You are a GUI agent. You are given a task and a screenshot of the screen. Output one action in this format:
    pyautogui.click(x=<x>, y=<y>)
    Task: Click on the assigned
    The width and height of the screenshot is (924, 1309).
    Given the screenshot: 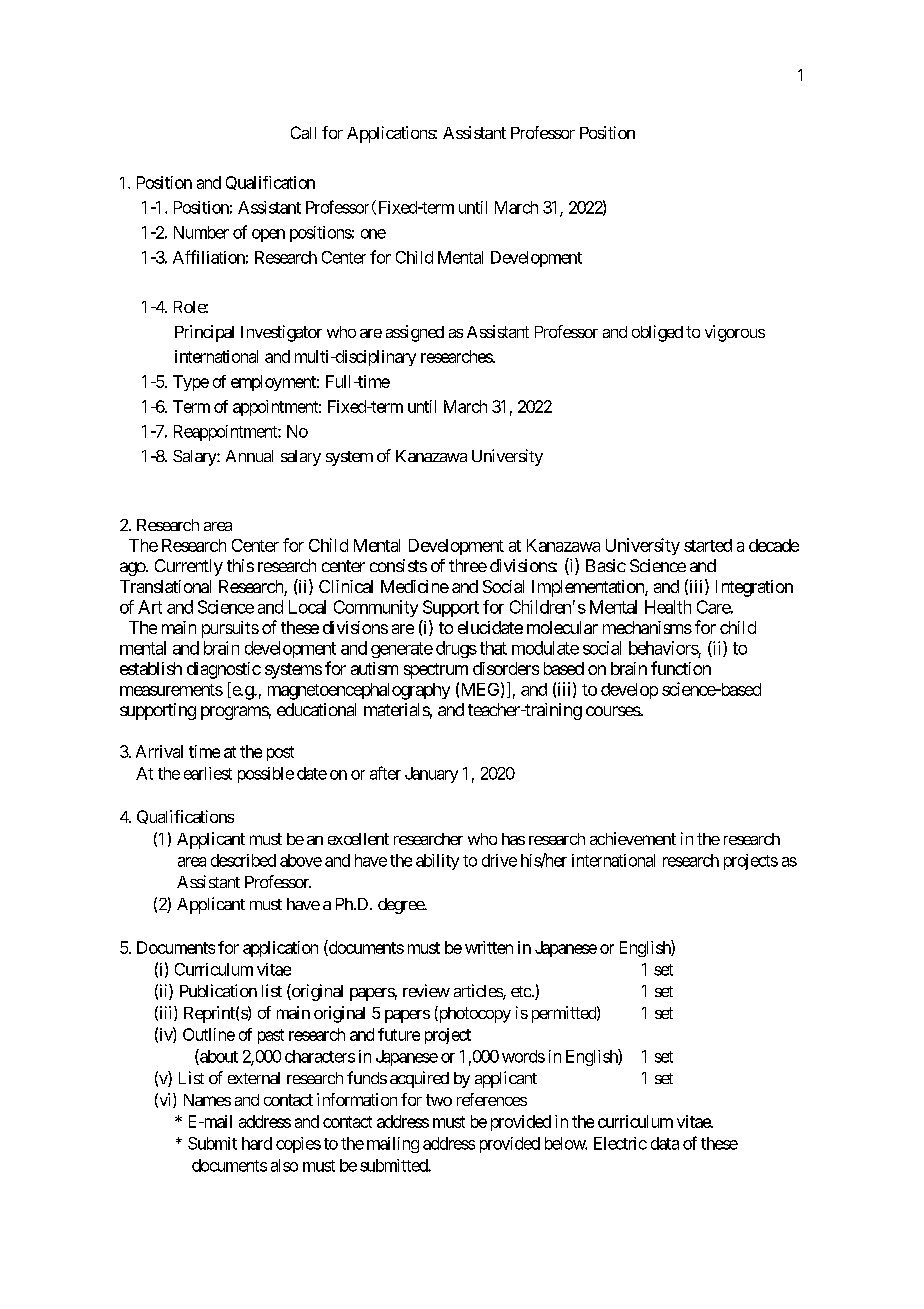 What is the action you would take?
    pyautogui.click(x=415, y=333)
